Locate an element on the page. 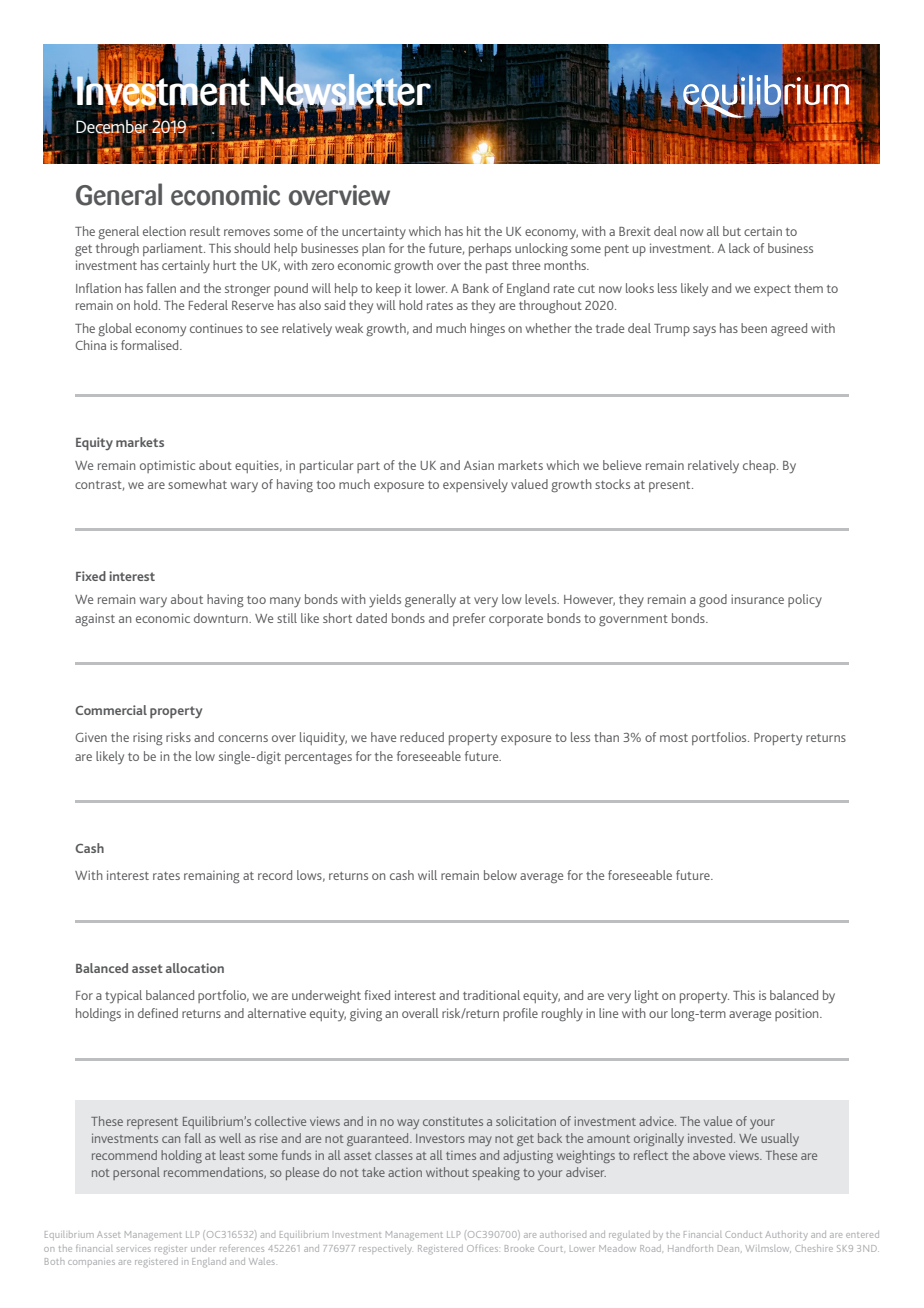 The image size is (924, 1308). Offices is located at coordinates (482, 1248).
